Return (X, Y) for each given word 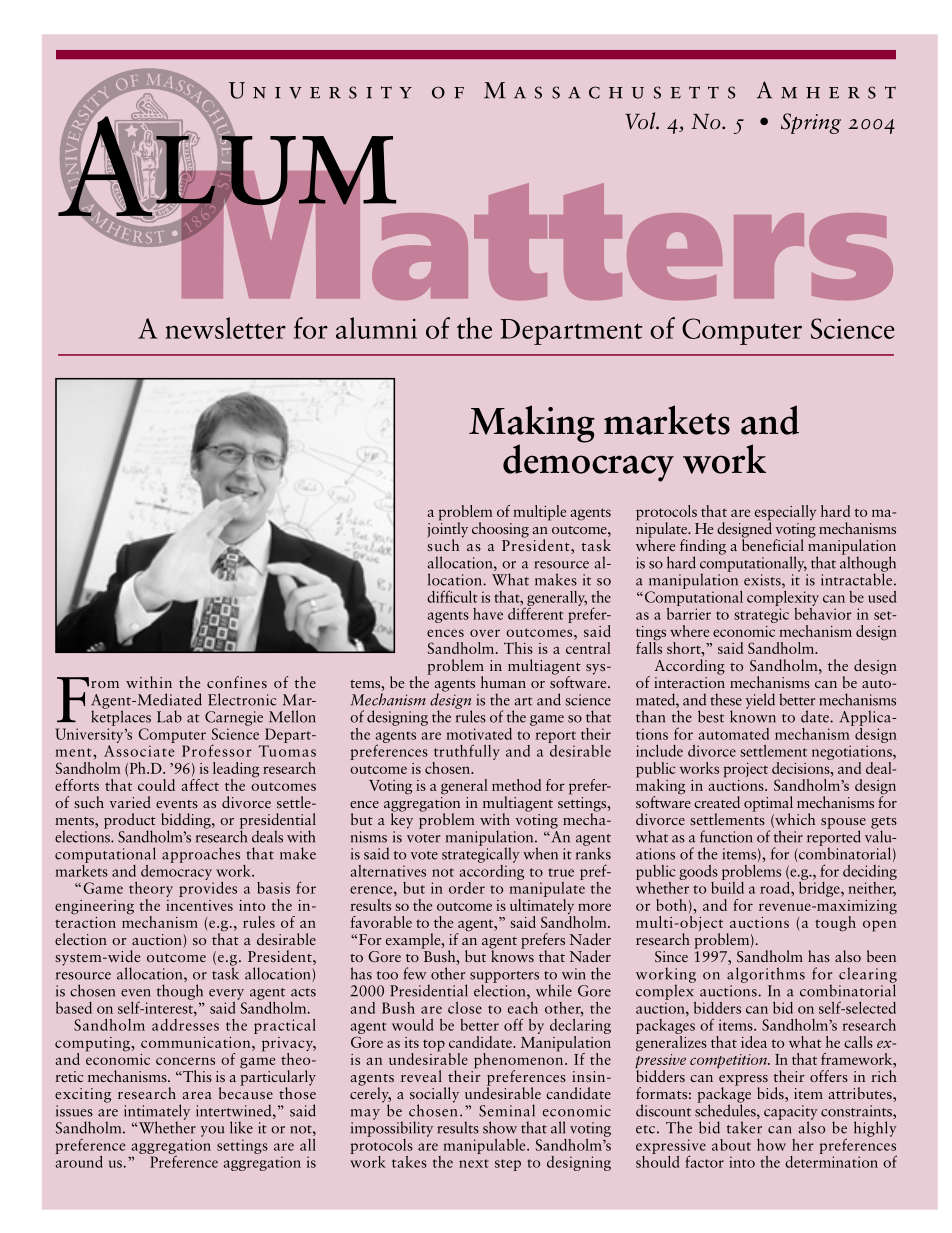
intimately (157, 1113)
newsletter (225, 328)
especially (785, 514)
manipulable (485, 1146)
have (488, 614)
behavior (823, 612)
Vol (641, 121)
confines (237, 682)
